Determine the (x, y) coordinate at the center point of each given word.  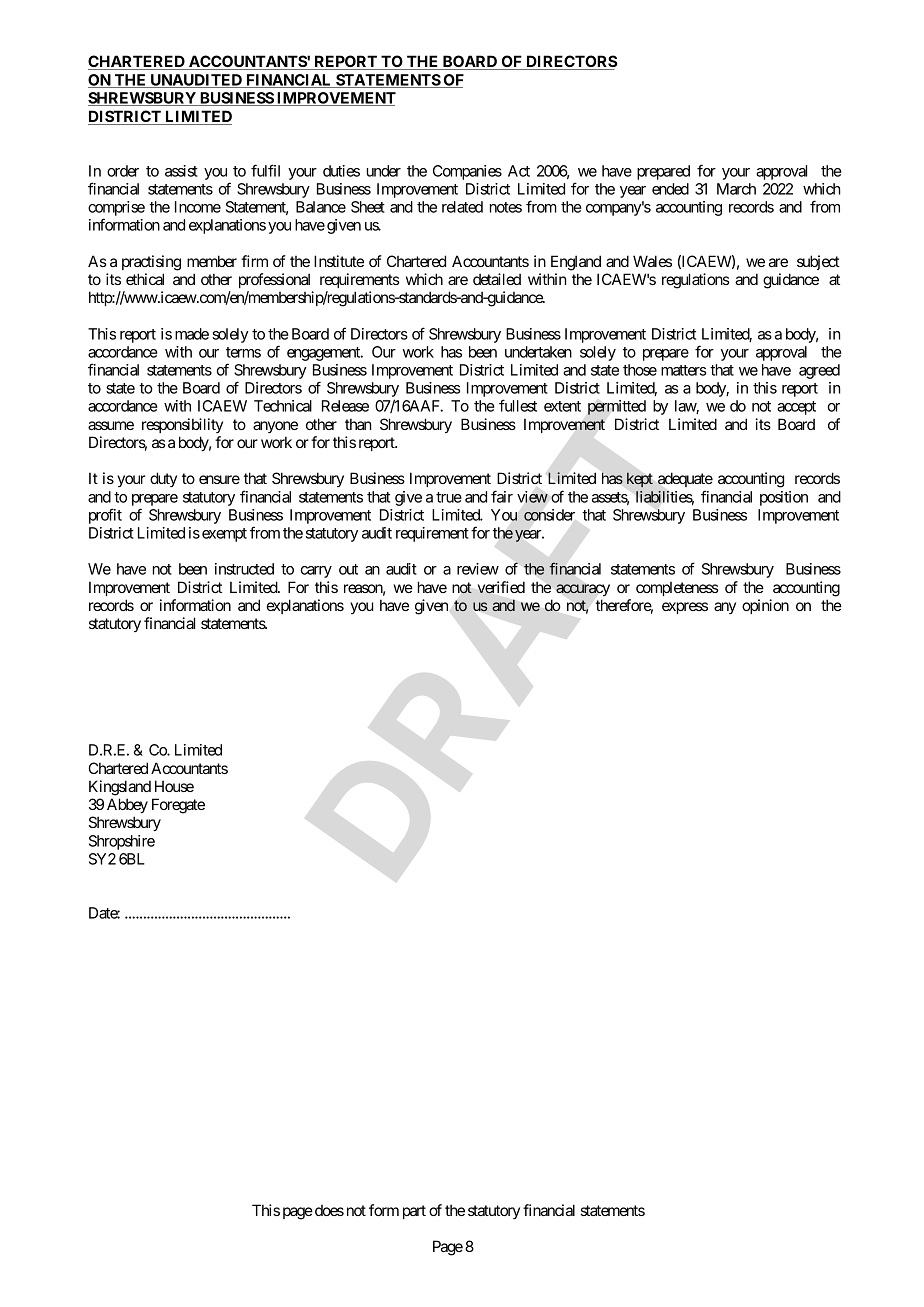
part (414, 1212)
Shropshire (122, 842)
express (685, 608)
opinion (765, 606)
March (736, 189)
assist (181, 171)
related (462, 207)
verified (501, 587)
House (174, 786)
